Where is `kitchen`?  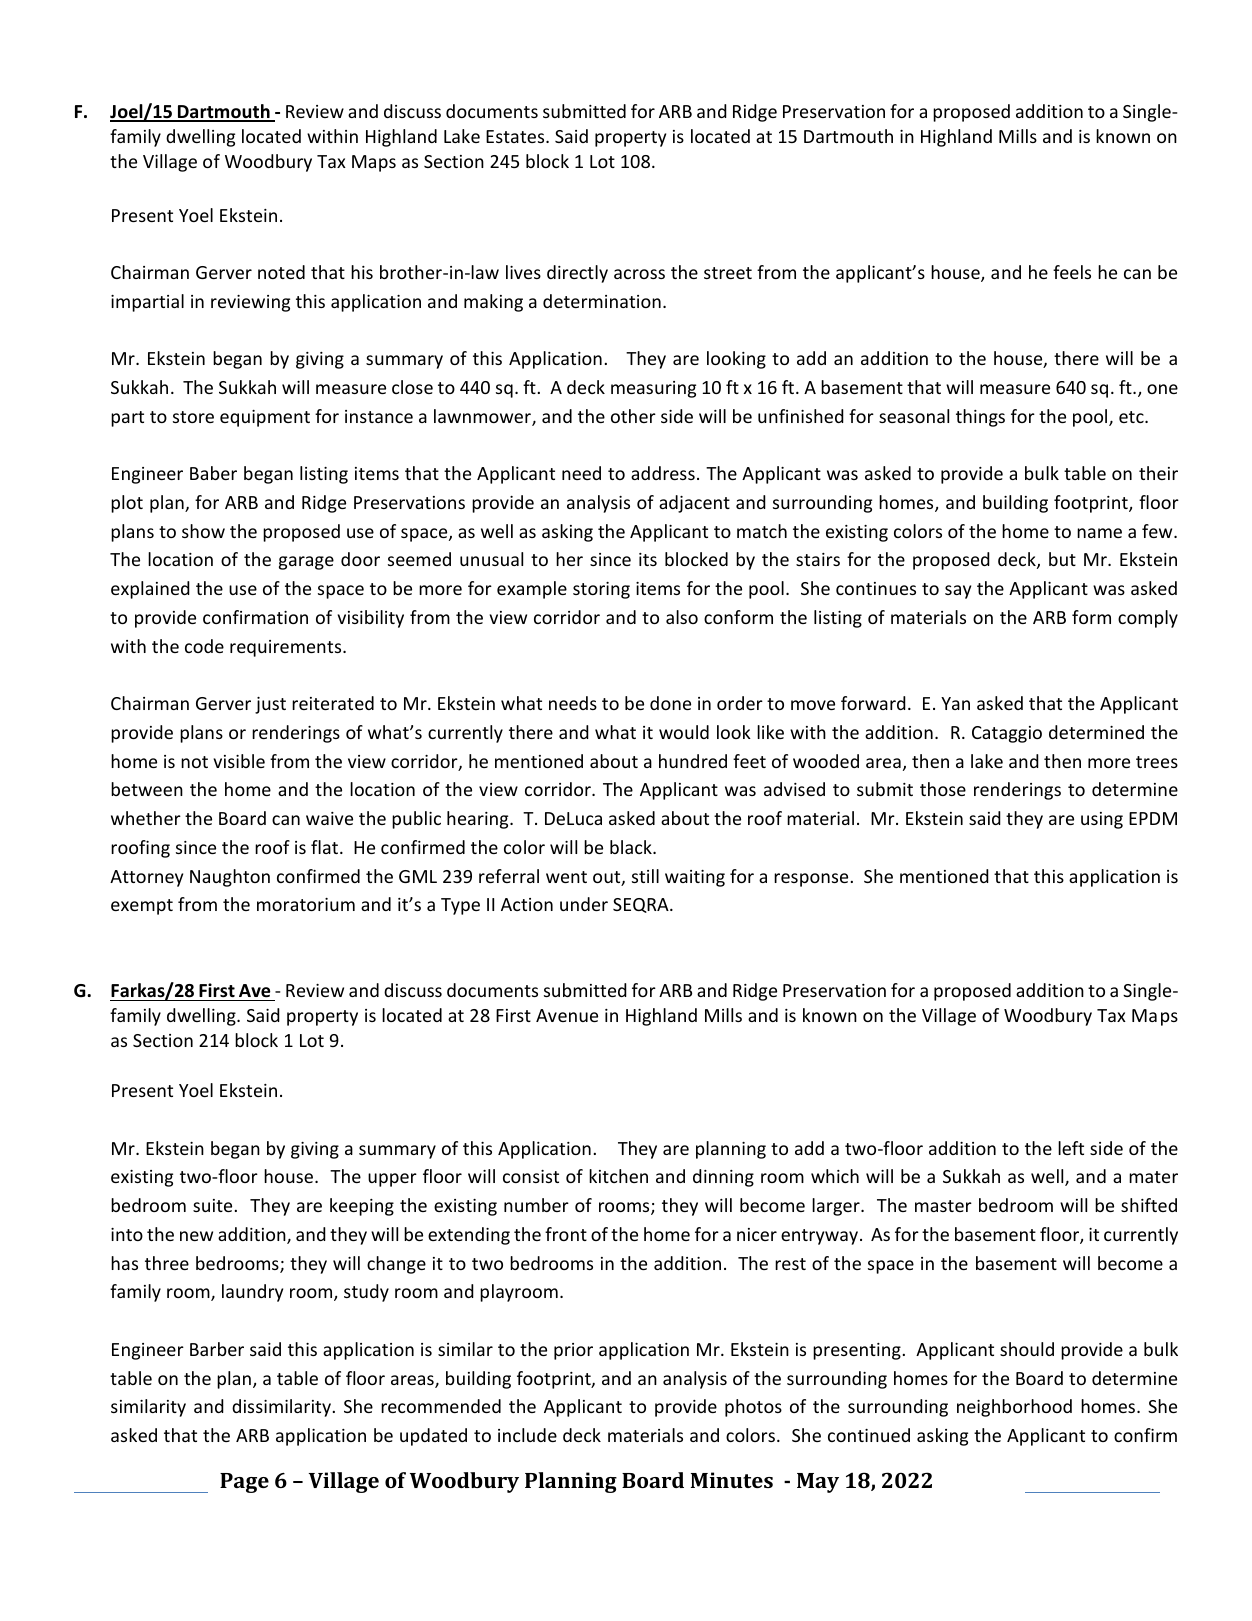 kitchen is located at coordinates (618, 1176).
